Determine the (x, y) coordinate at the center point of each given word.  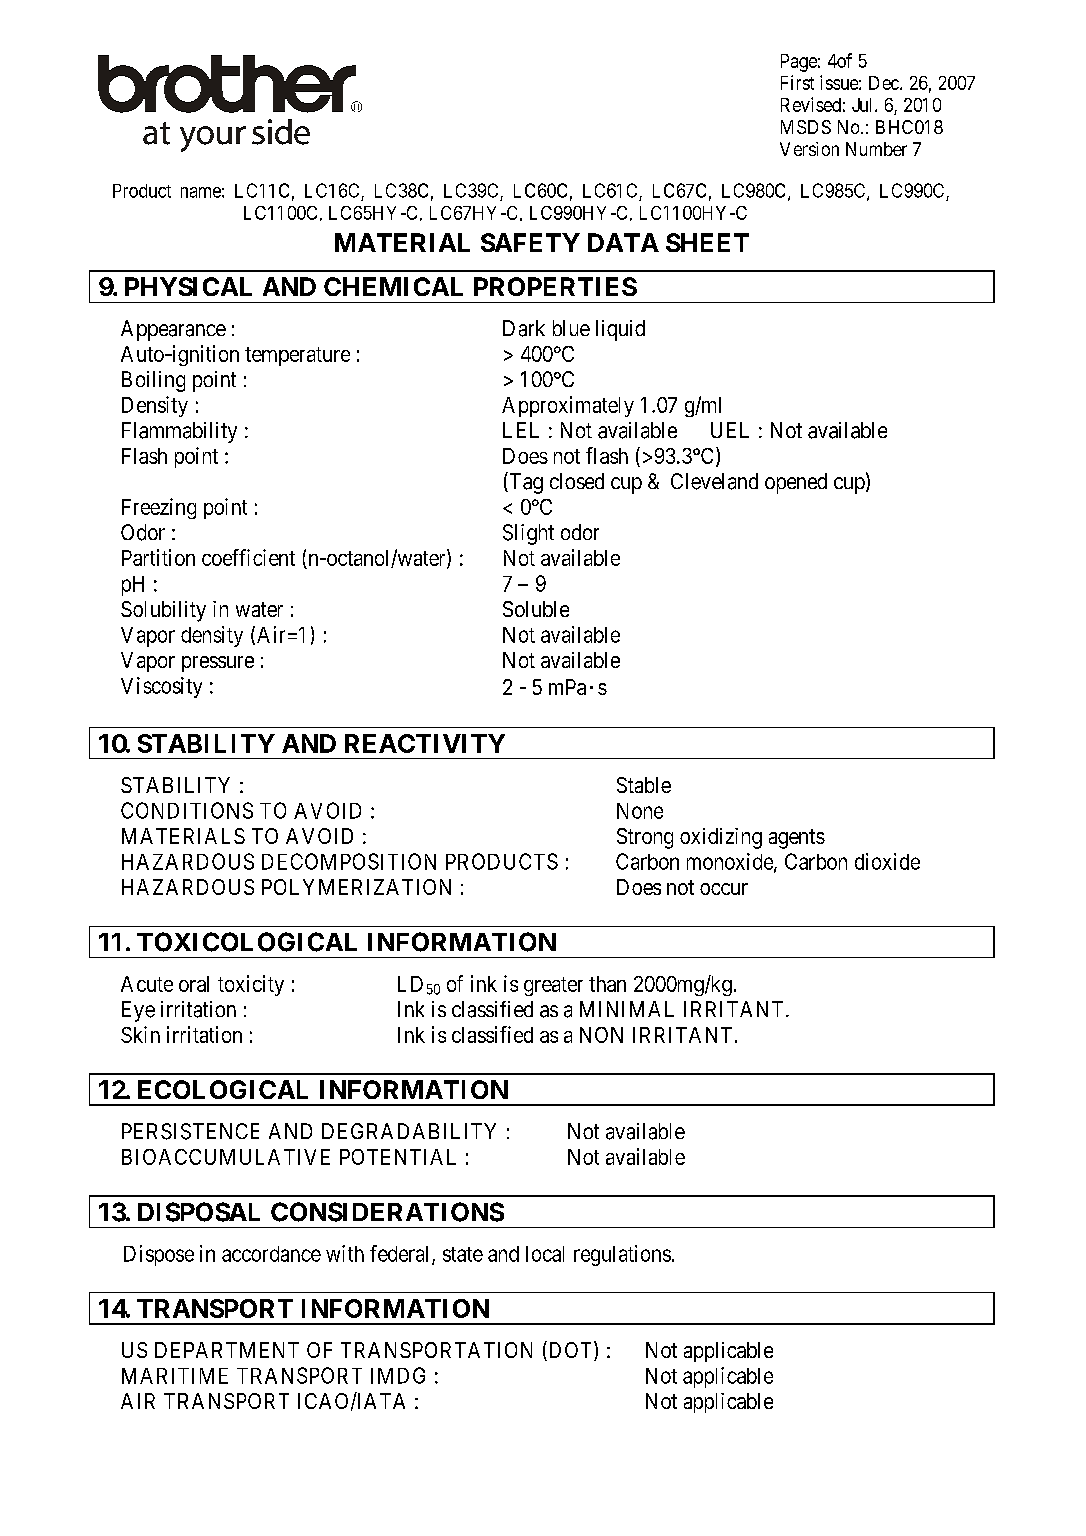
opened (796, 483)
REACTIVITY (425, 743)
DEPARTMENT (227, 1350)
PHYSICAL (188, 286)
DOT (570, 1351)
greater (553, 986)
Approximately (568, 406)
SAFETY (530, 242)
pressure (218, 664)
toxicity (251, 985)
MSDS (806, 127)
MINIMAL (627, 1009)
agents (797, 839)
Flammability (179, 432)
